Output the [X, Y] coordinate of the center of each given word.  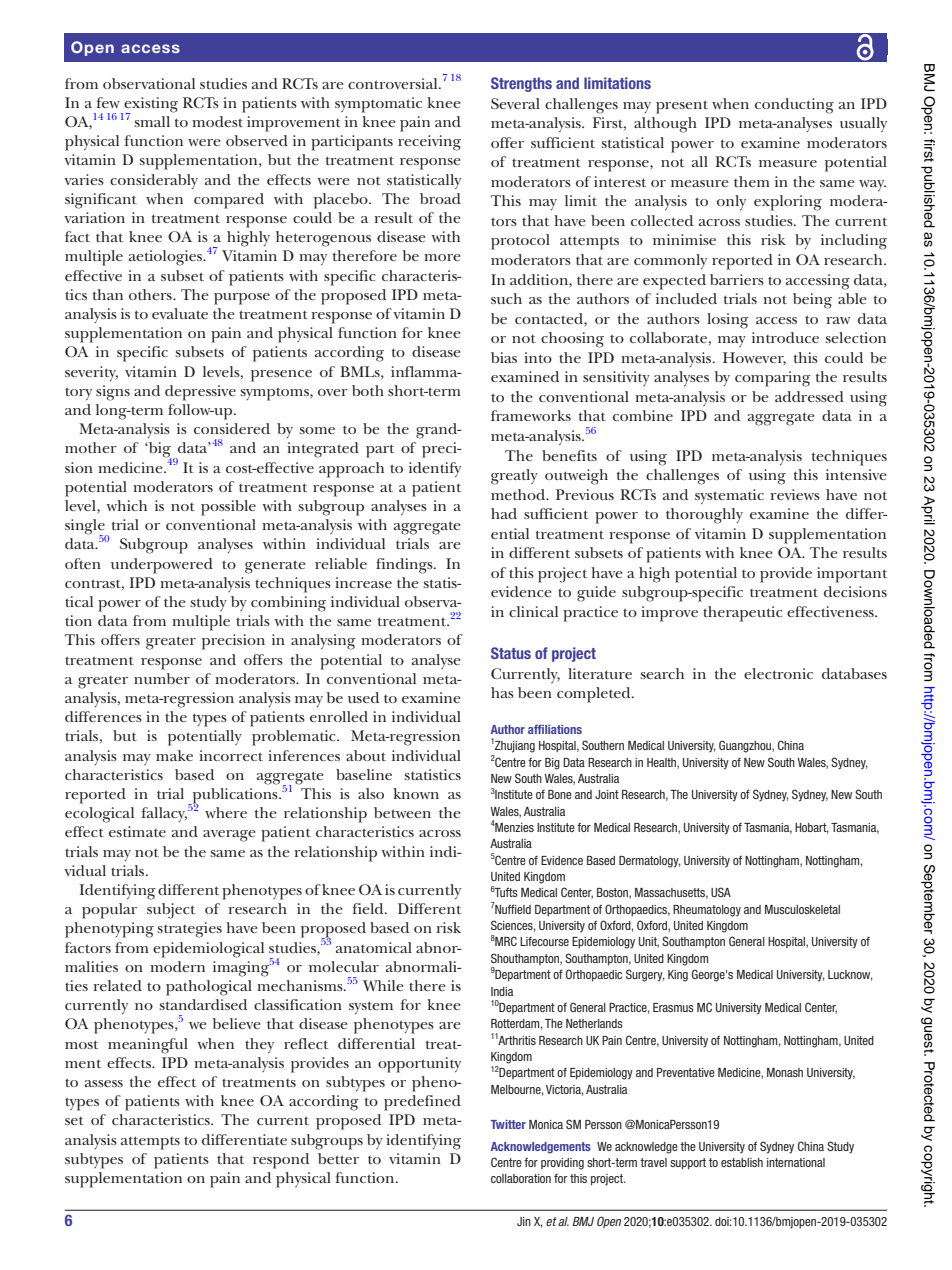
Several [515, 103]
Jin [524, 1221]
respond [281, 1161]
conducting [794, 106]
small [152, 121]
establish [742, 1162]
